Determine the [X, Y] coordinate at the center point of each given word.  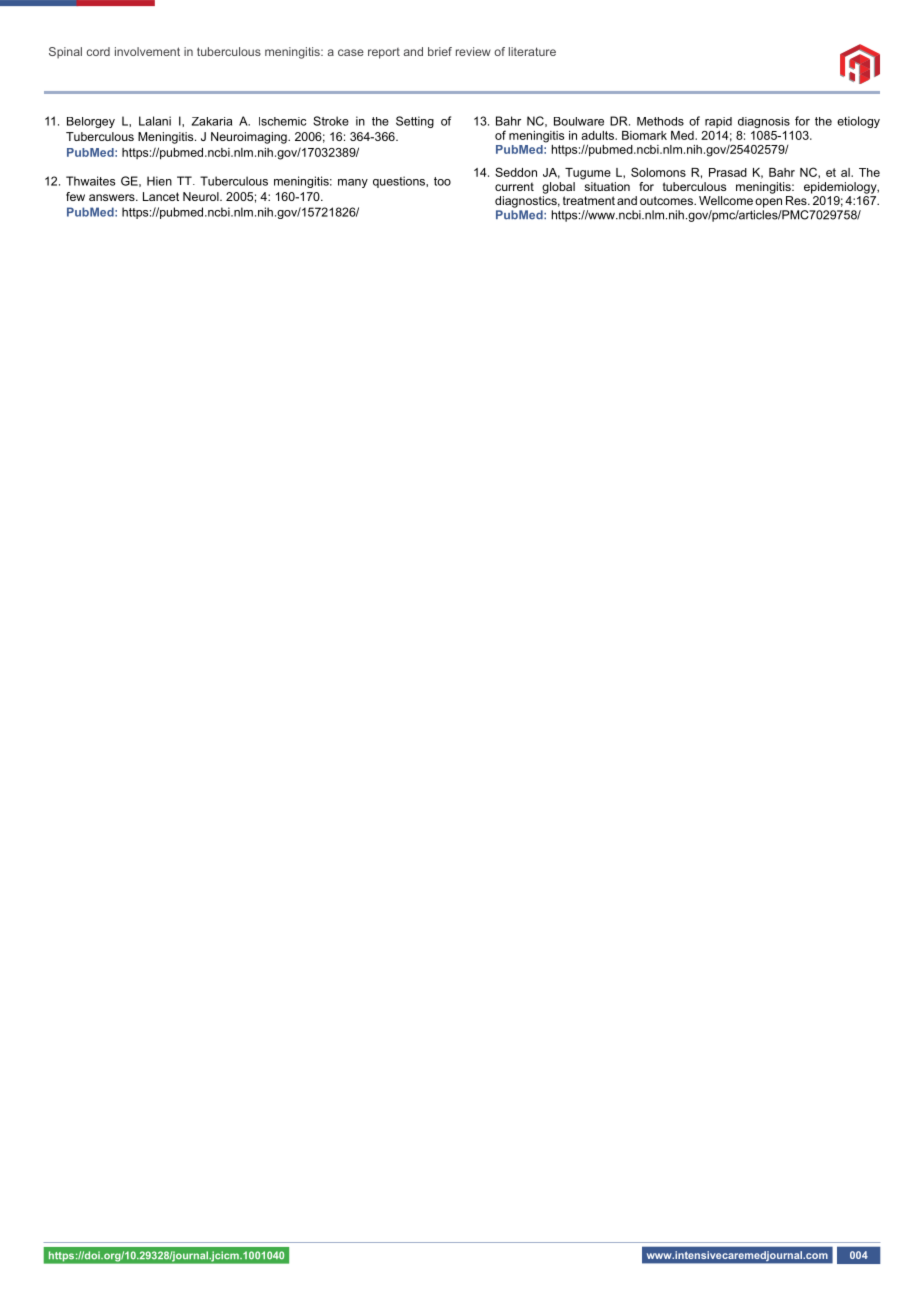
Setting [415, 122]
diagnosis [764, 122]
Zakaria [212, 121]
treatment [589, 200]
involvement [147, 51]
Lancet [161, 196]
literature [532, 51]
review [473, 51]
